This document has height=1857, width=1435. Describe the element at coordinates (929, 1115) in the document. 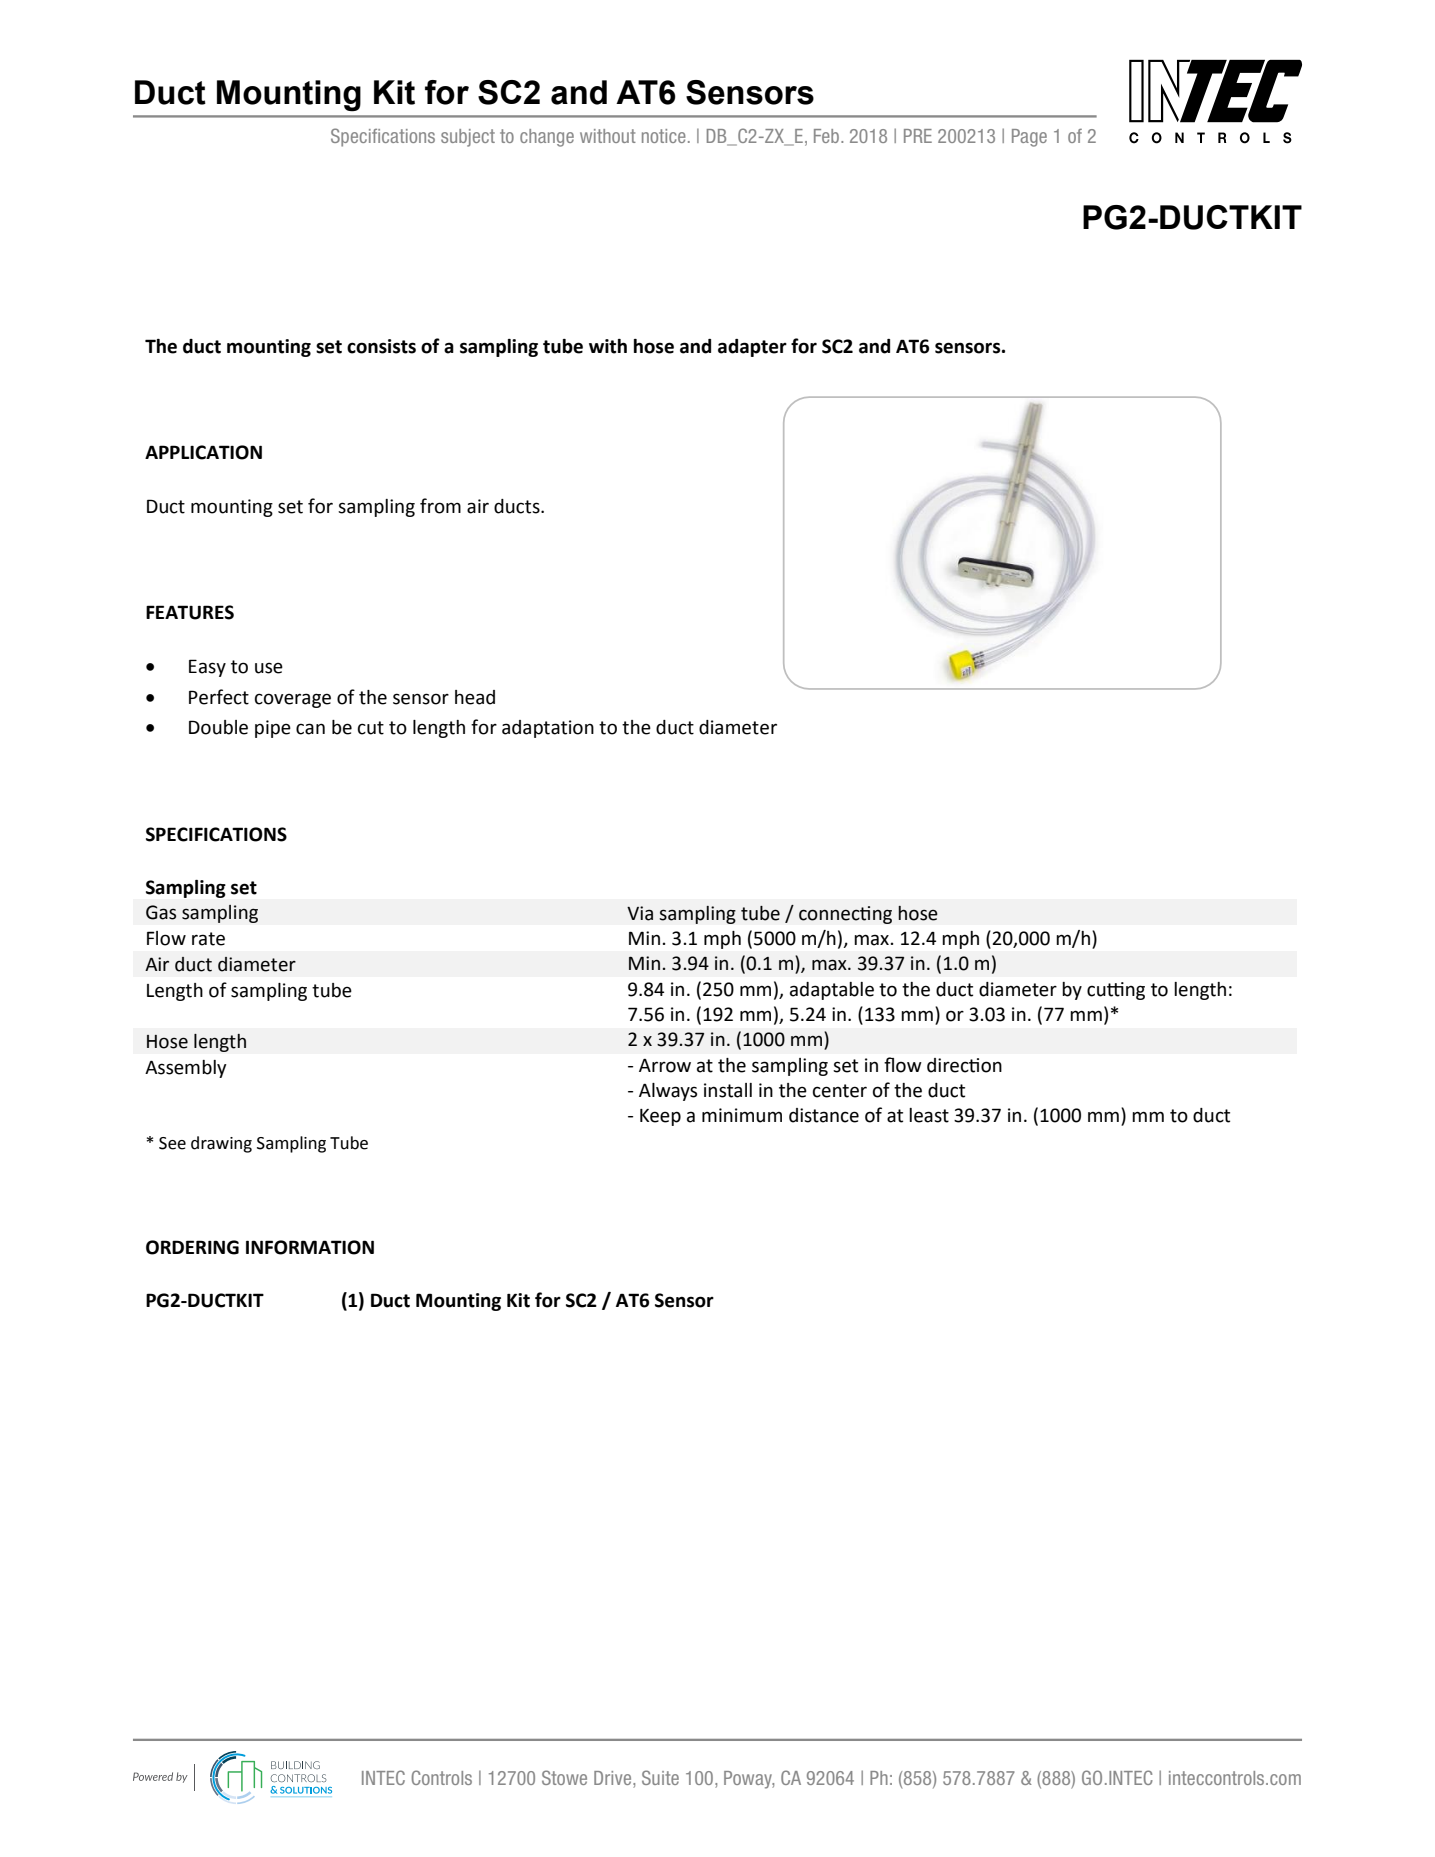

I see `least` at that location.
